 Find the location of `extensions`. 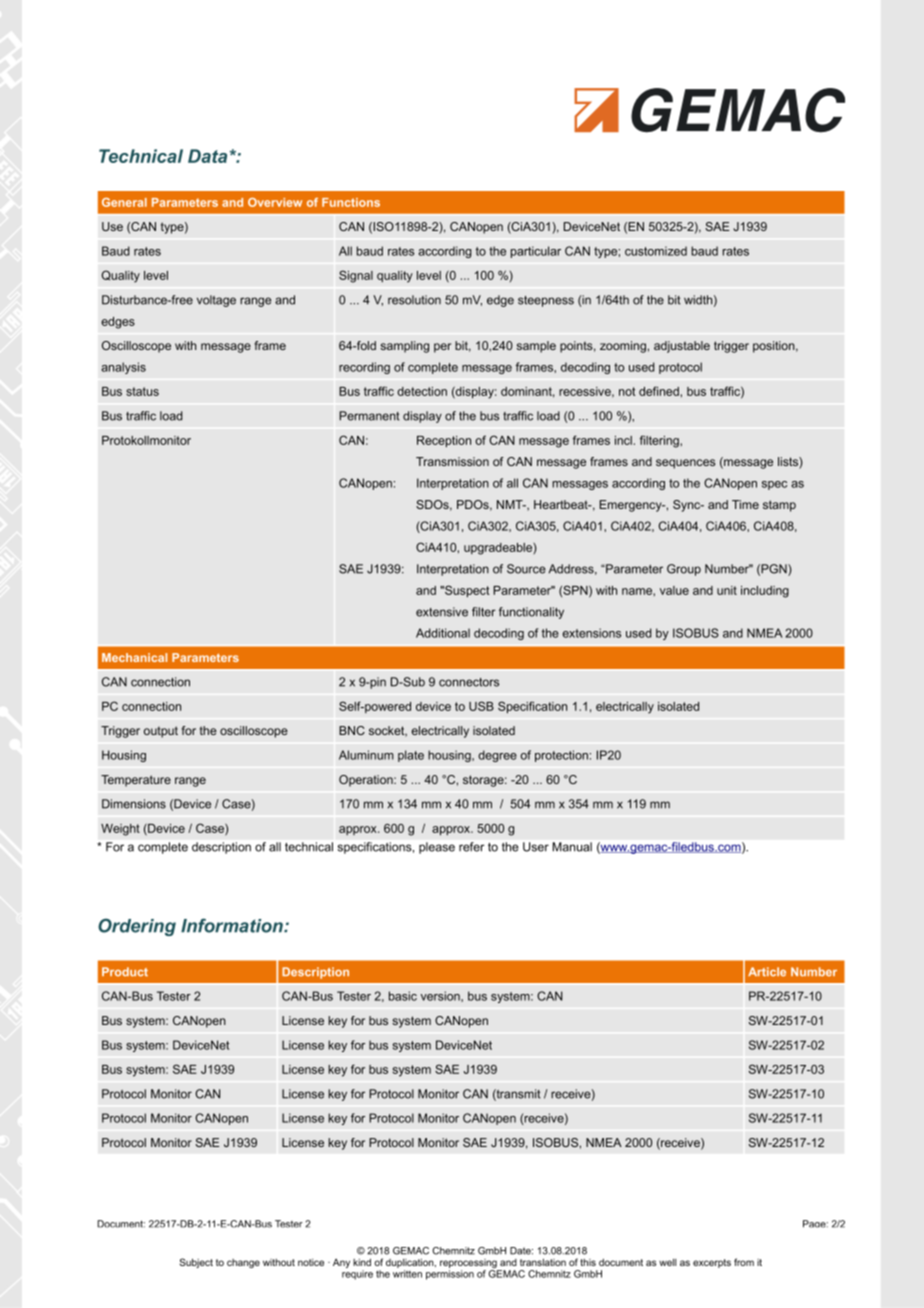

extensions is located at coordinates (591, 633).
